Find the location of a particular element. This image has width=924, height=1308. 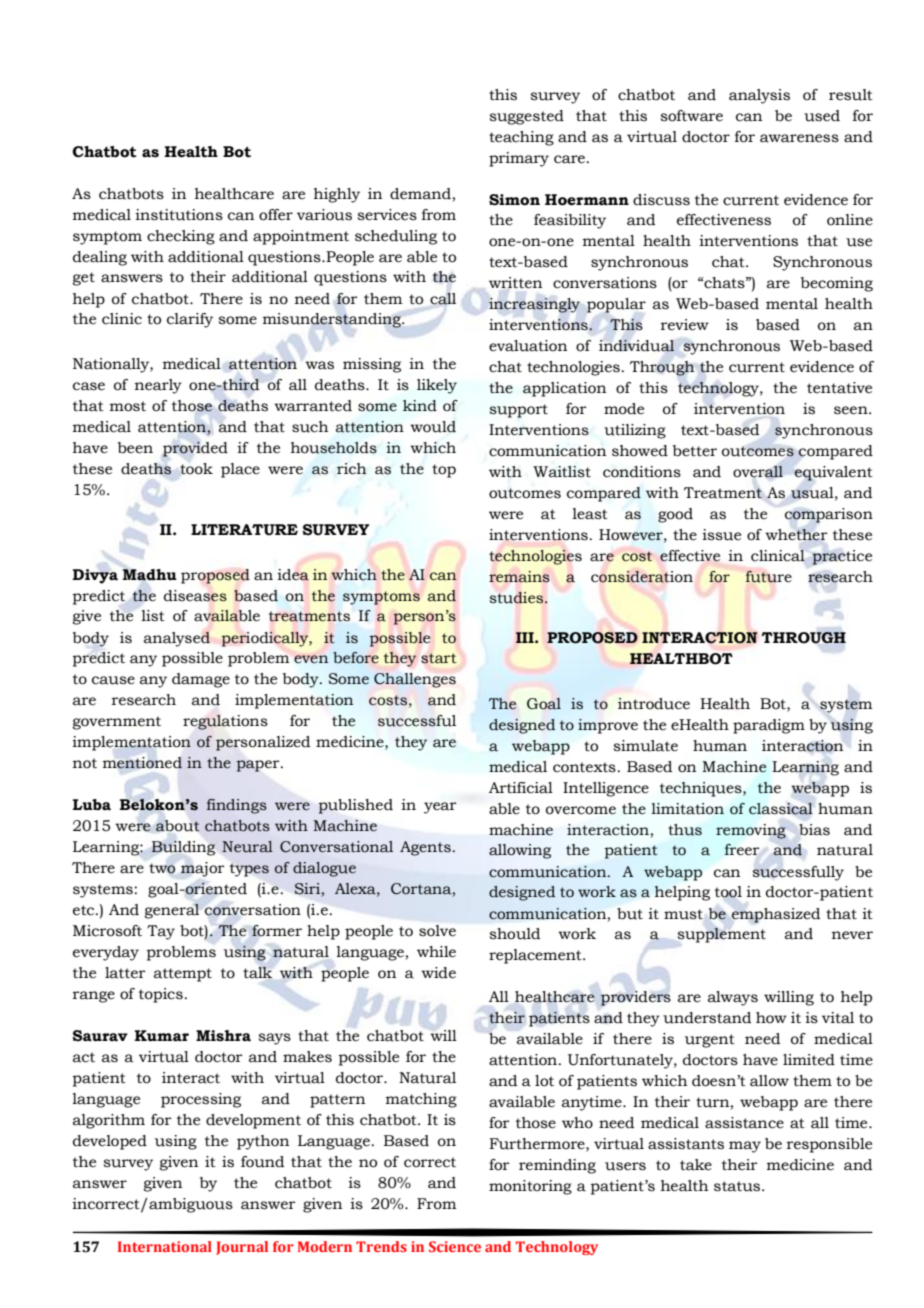

status is located at coordinates (738, 1186).
